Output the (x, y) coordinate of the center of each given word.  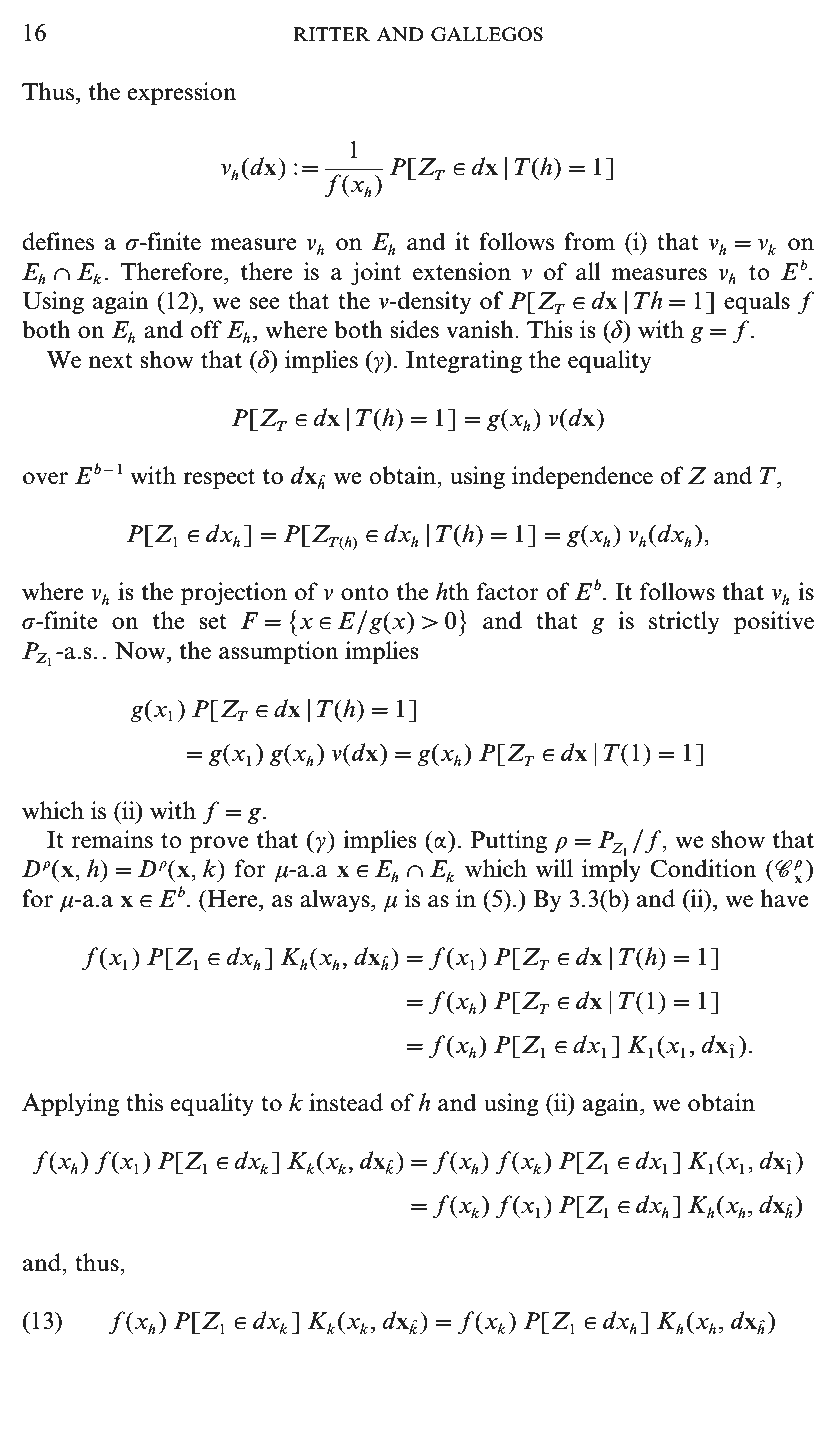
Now (141, 651)
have (784, 898)
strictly (684, 622)
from (589, 241)
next (110, 361)
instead (346, 1102)
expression (182, 93)
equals (757, 302)
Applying (70, 1104)
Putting (508, 841)
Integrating (464, 361)
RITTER (331, 34)
